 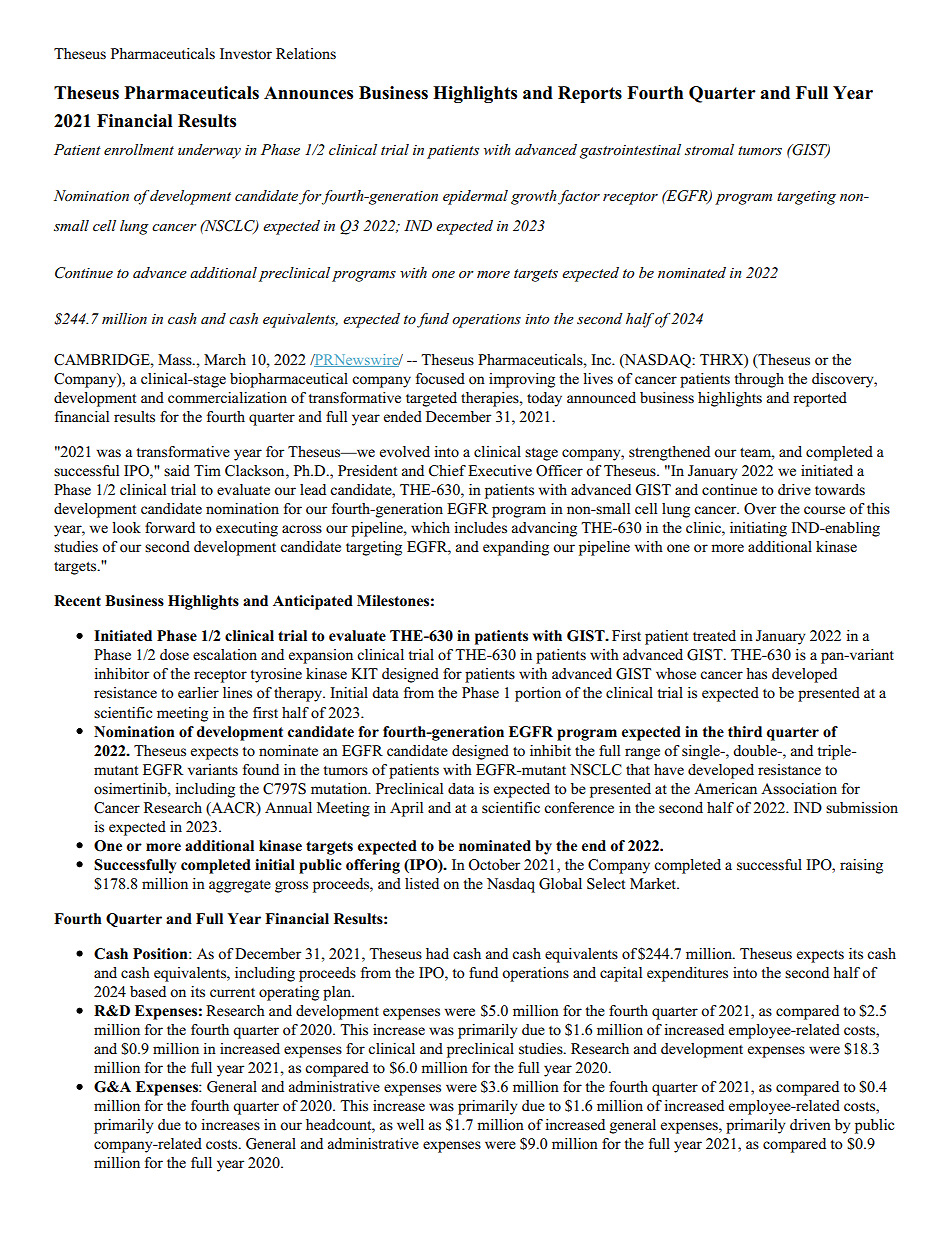 I want to click on commercialization, so click(x=227, y=398).
